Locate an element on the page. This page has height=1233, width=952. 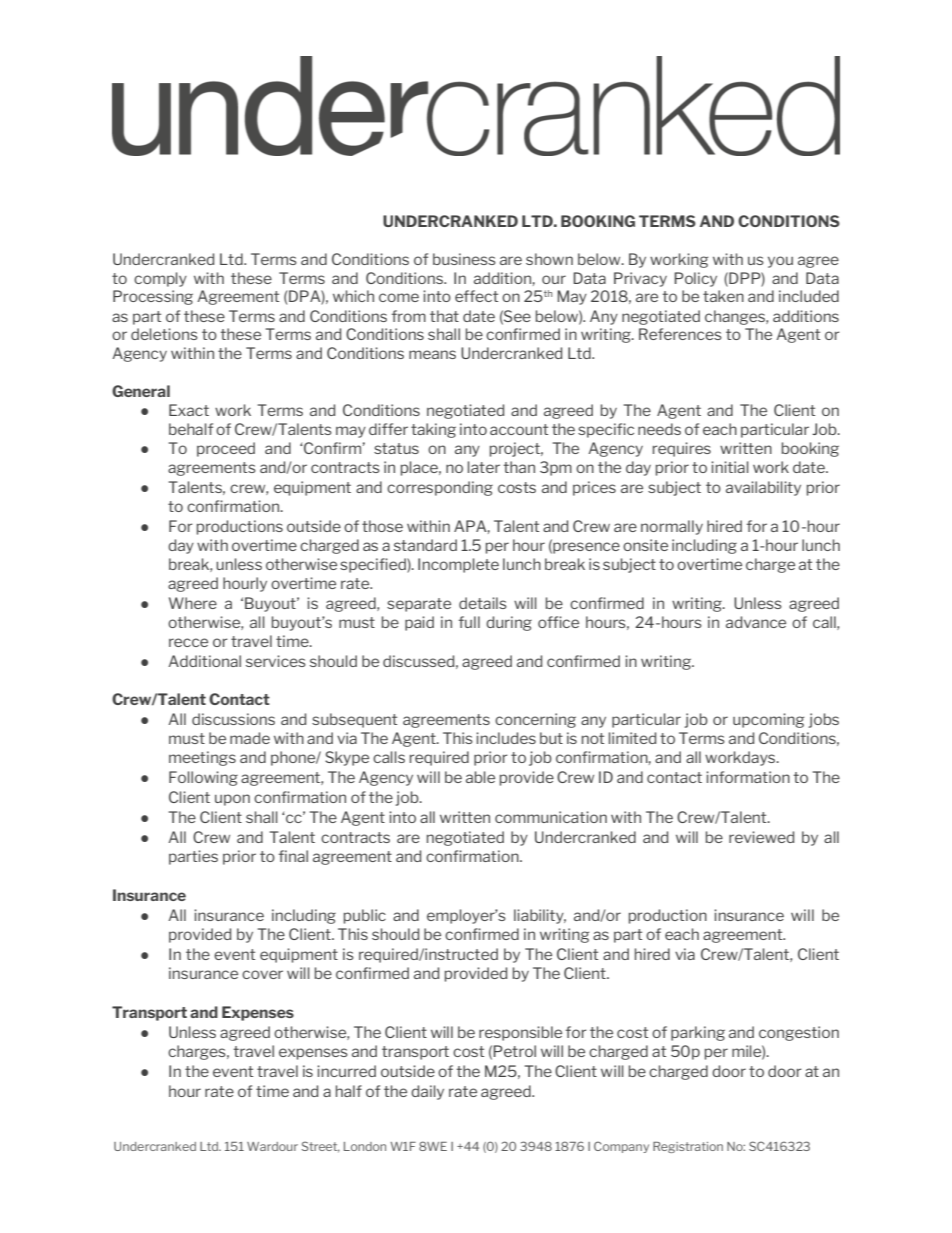
cover is located at coordinates (262, 974).
